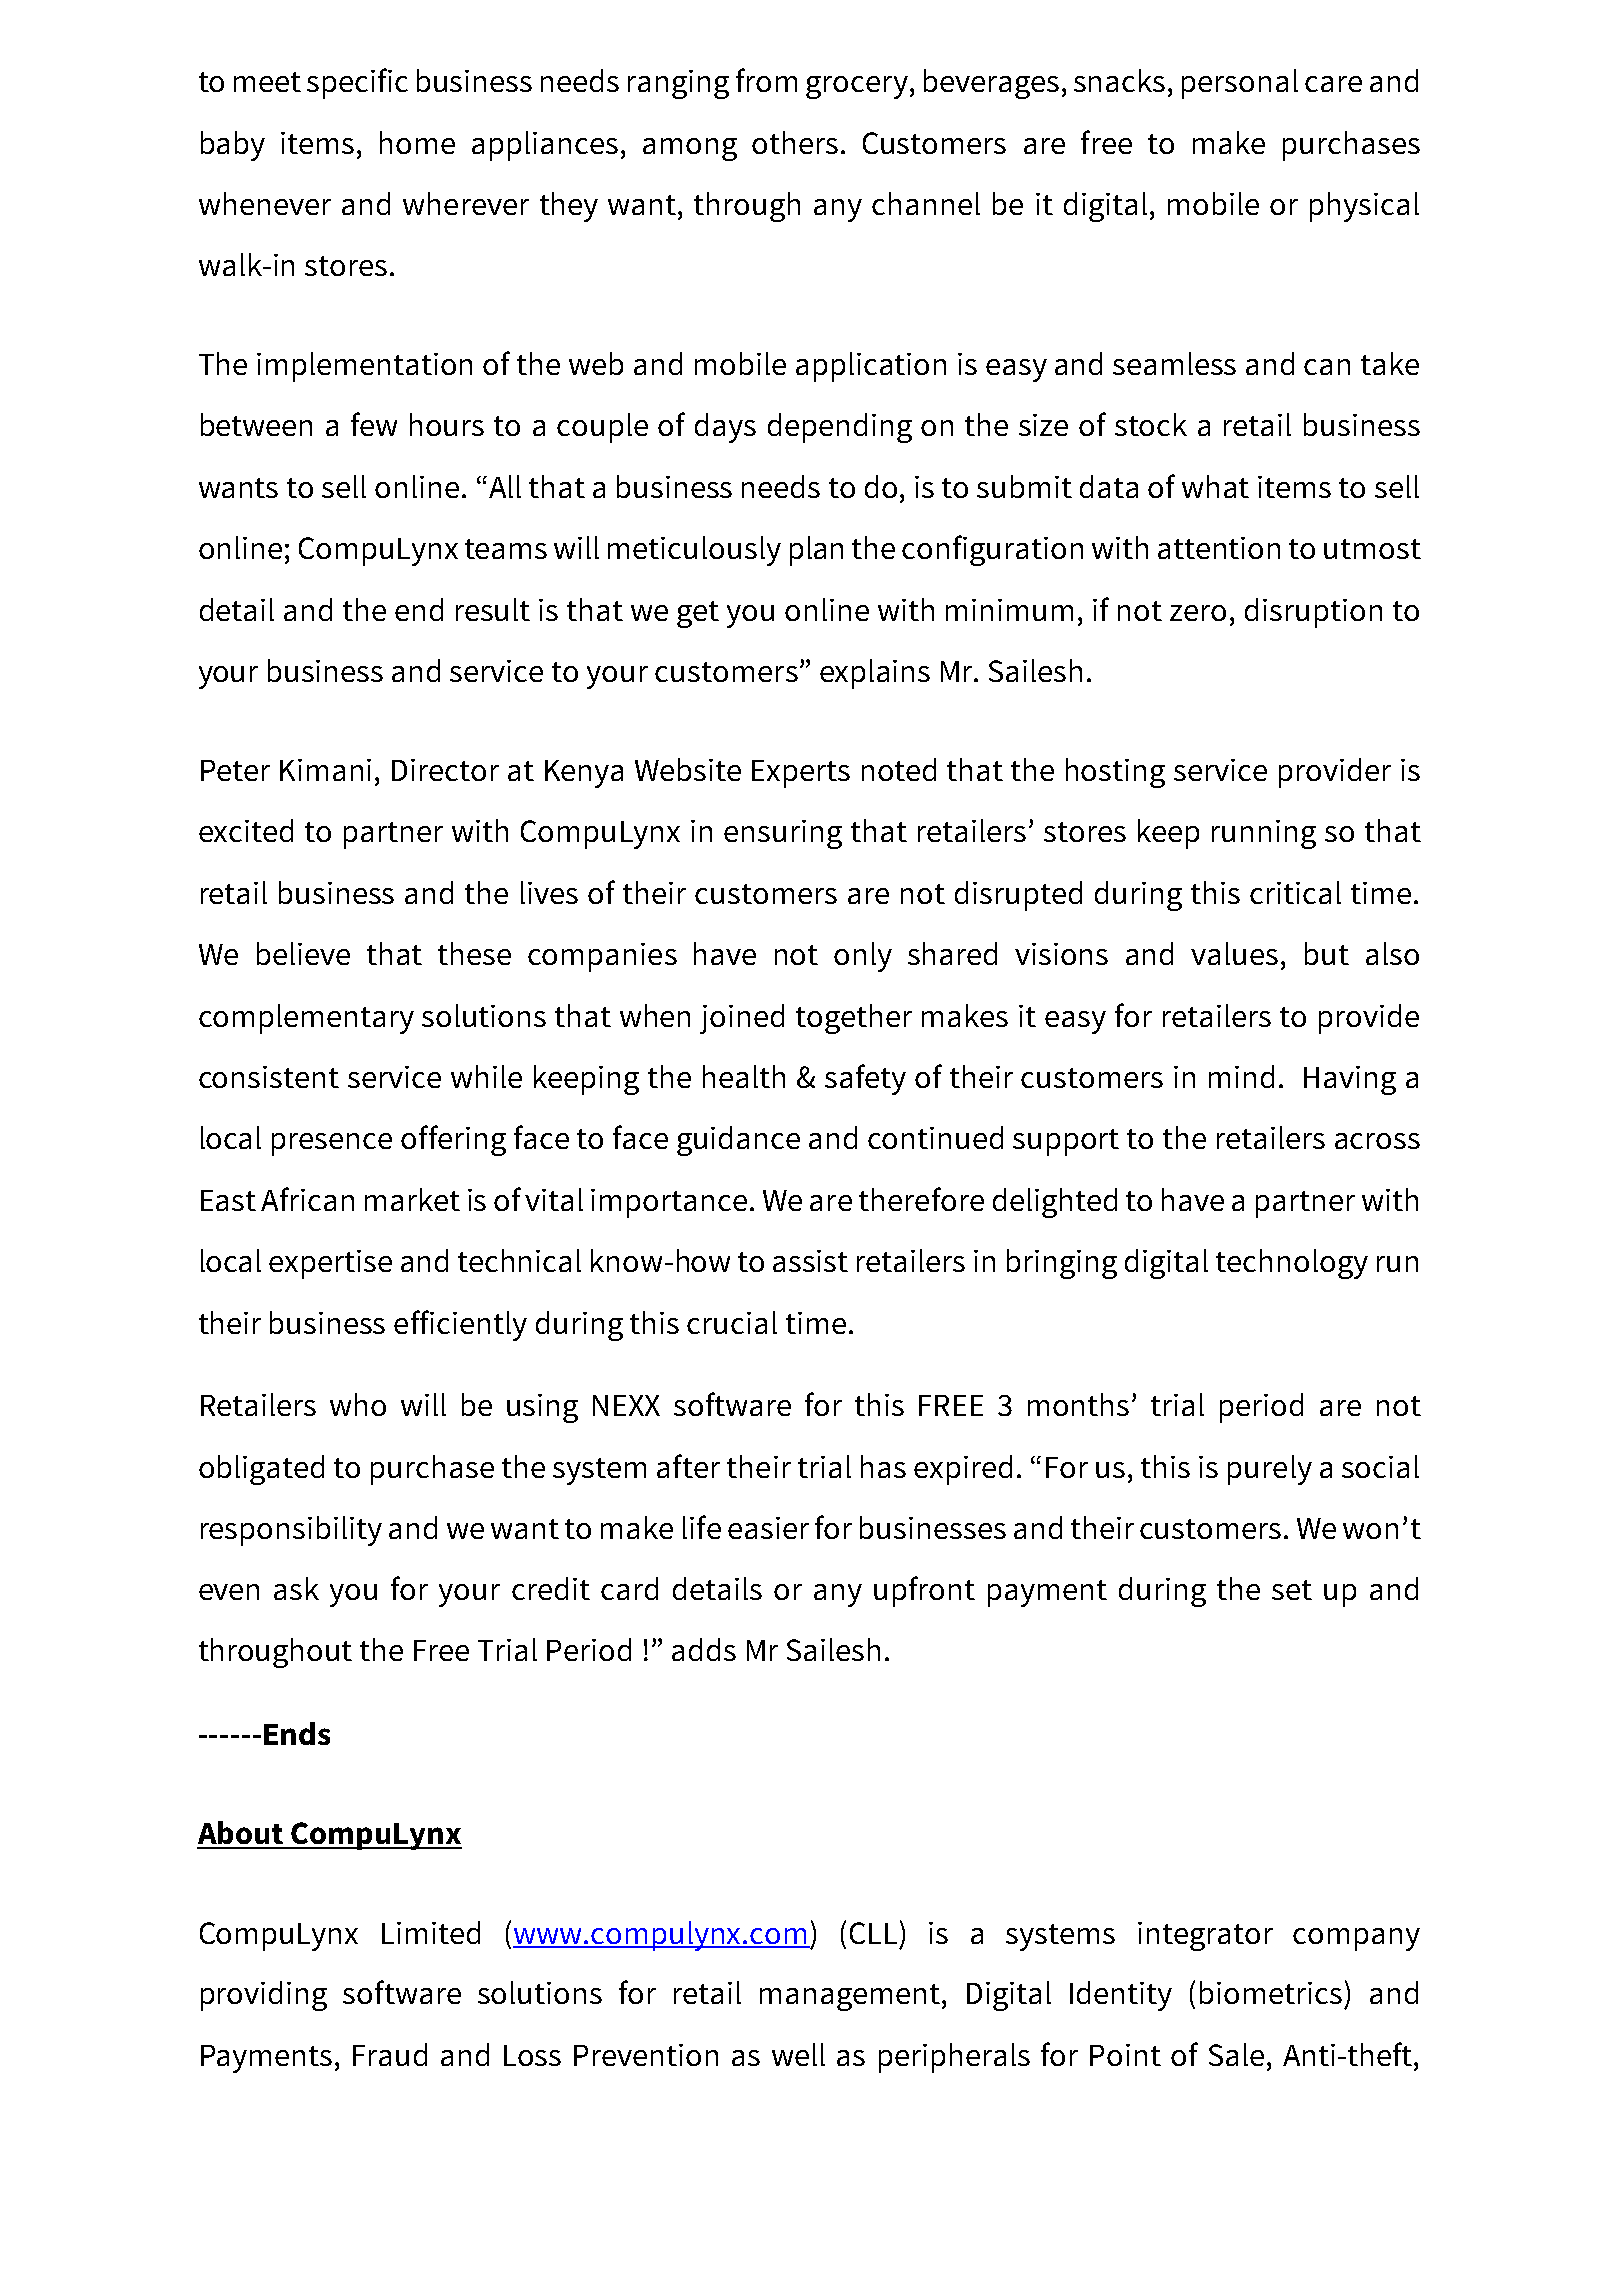 The height and width of the page is (2282, 1613). What do you see at coordinates (1241, 1076) in the page?
I see `mind` at bounding box center [1241, 1076].
